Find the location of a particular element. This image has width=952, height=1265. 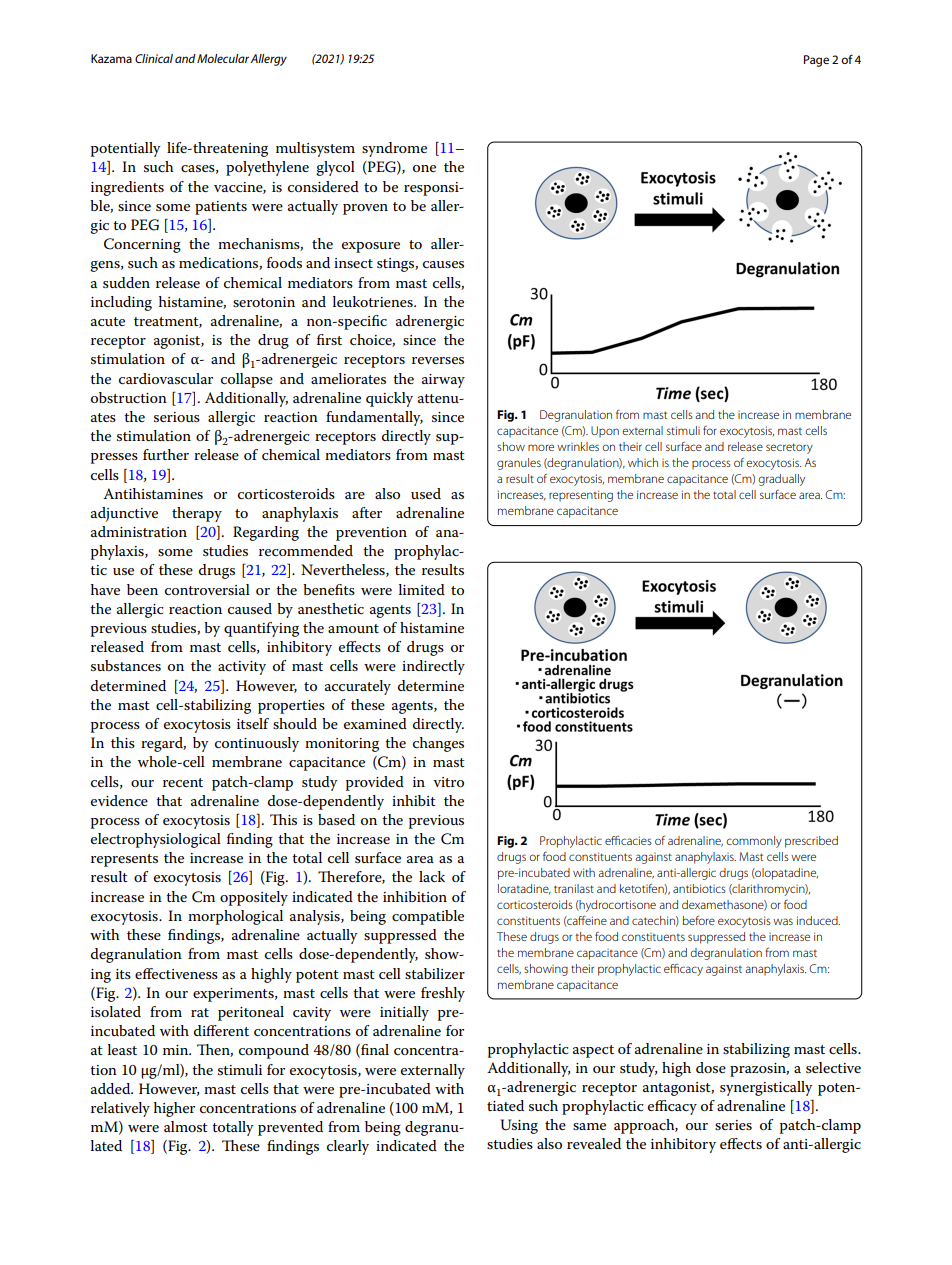

Using is located at coordinates (519, 1126).
